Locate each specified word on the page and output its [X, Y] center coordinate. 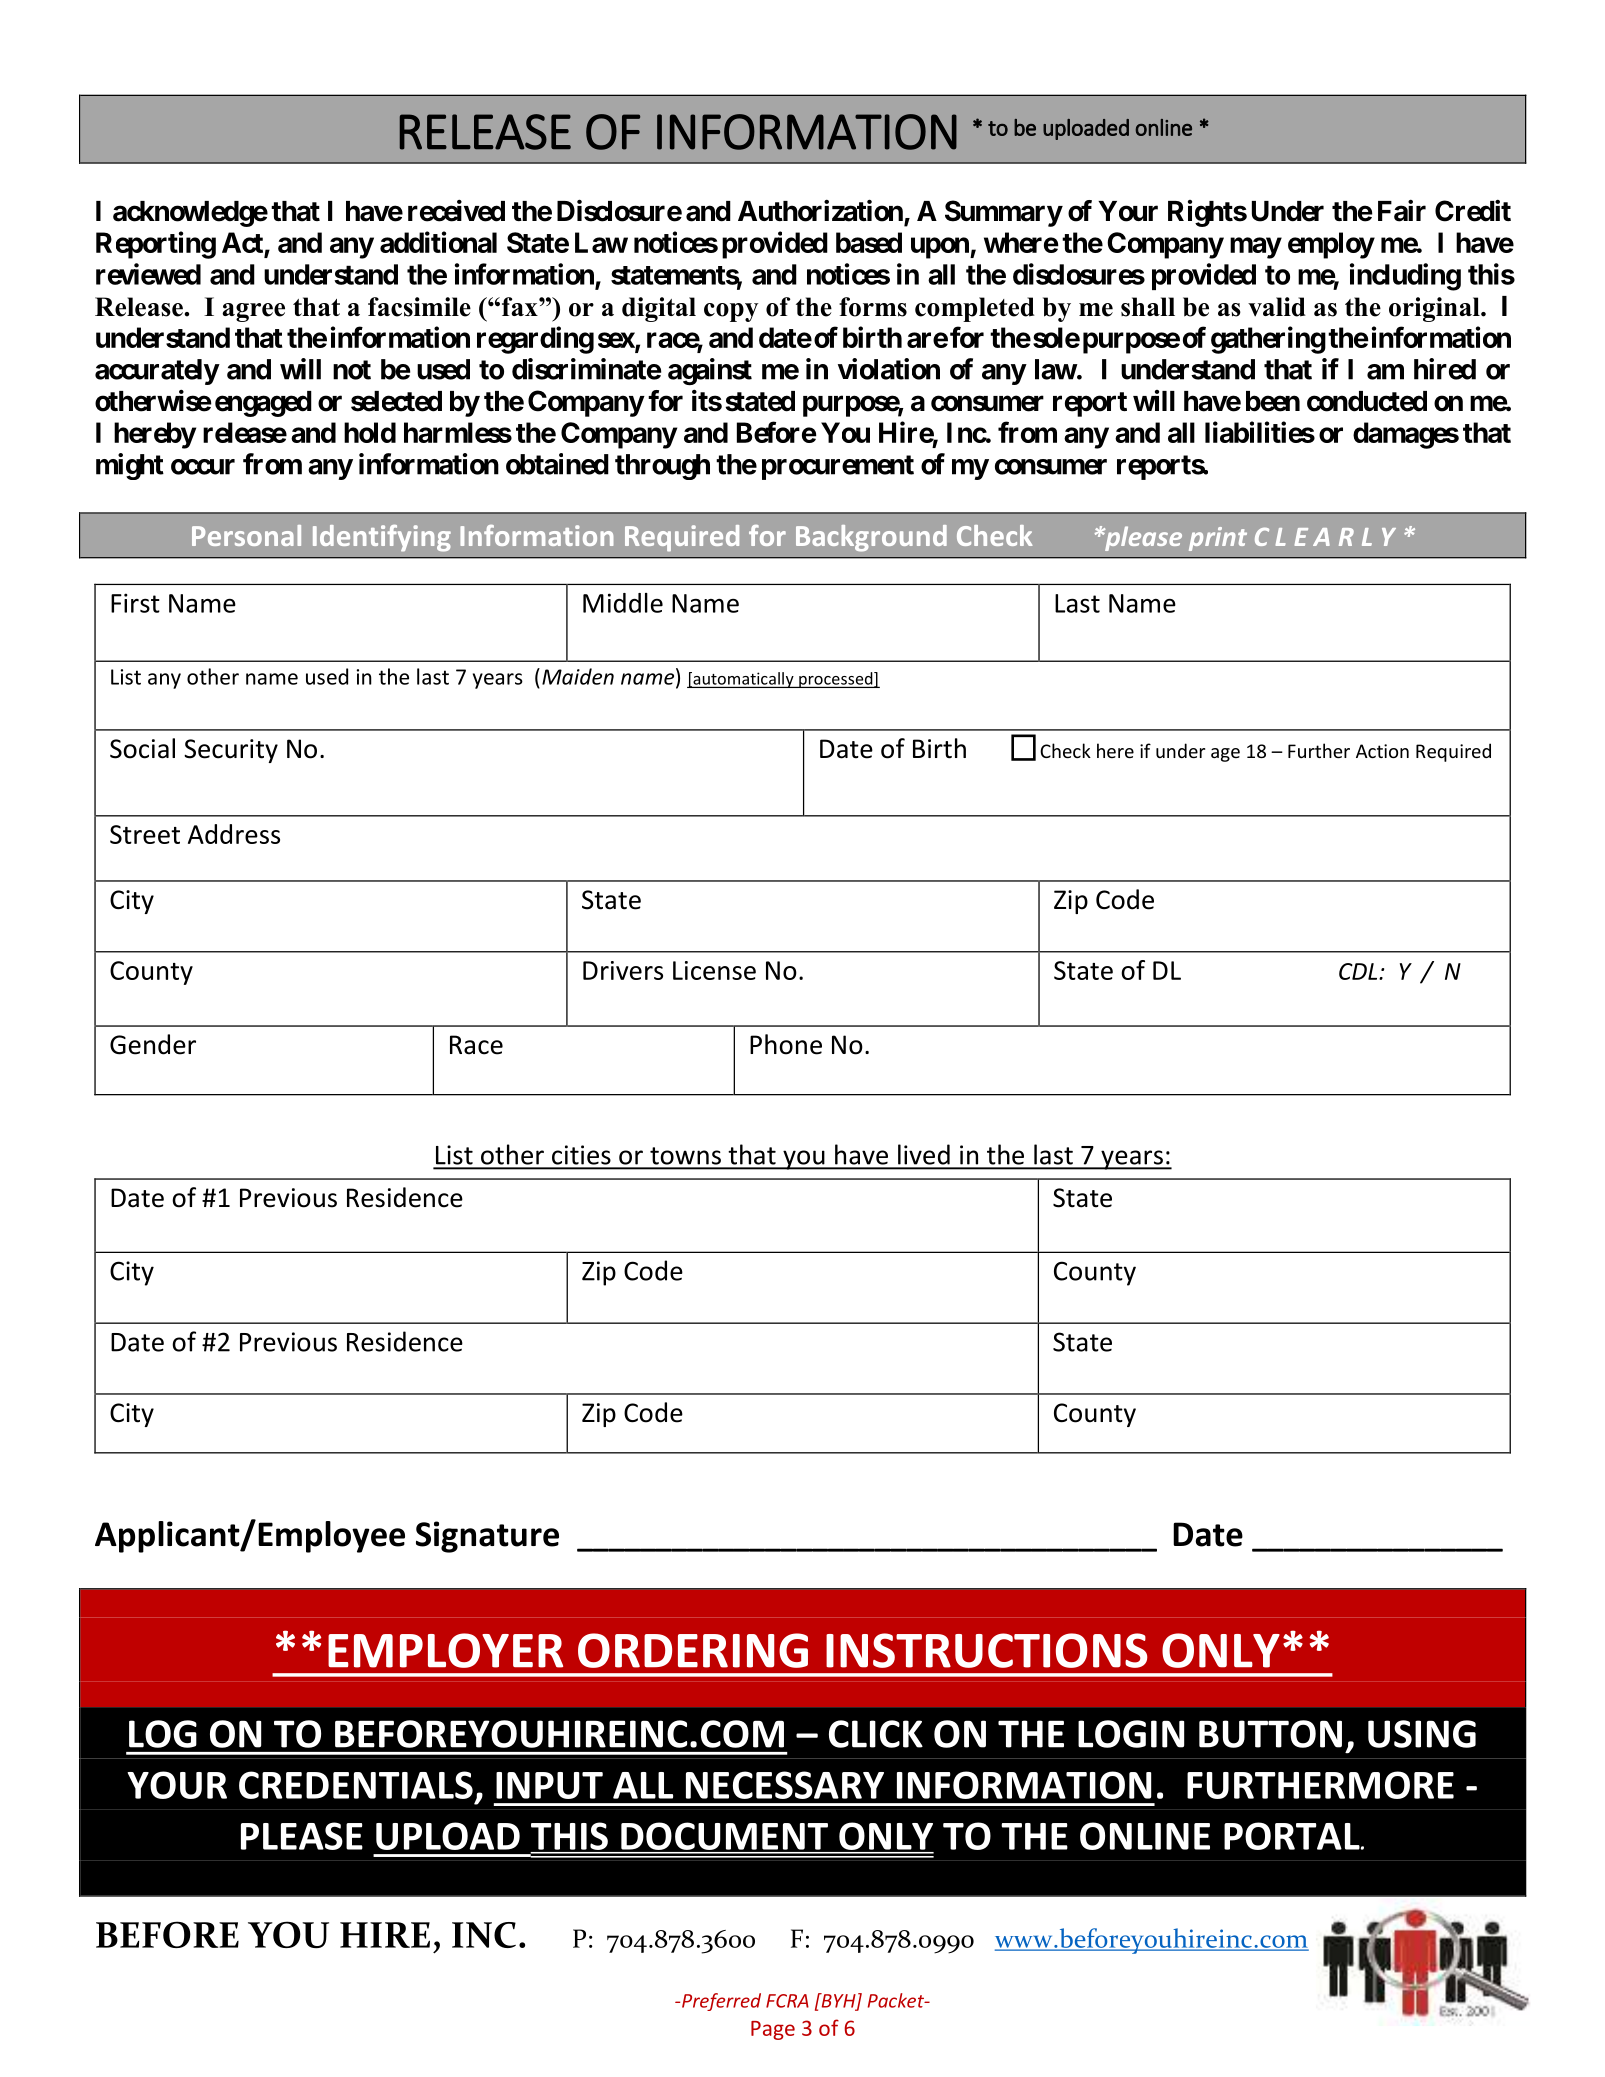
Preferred [721, 2002]
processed [836, 680]
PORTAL [1293, 1836]
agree [253, 312]
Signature [487, 1537]
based [869, 242]
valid [1277, 307]
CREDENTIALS [356, 1785]
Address [234, 834]
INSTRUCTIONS [987, 1650]
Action [1382, 751]
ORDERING [693, 1650]
